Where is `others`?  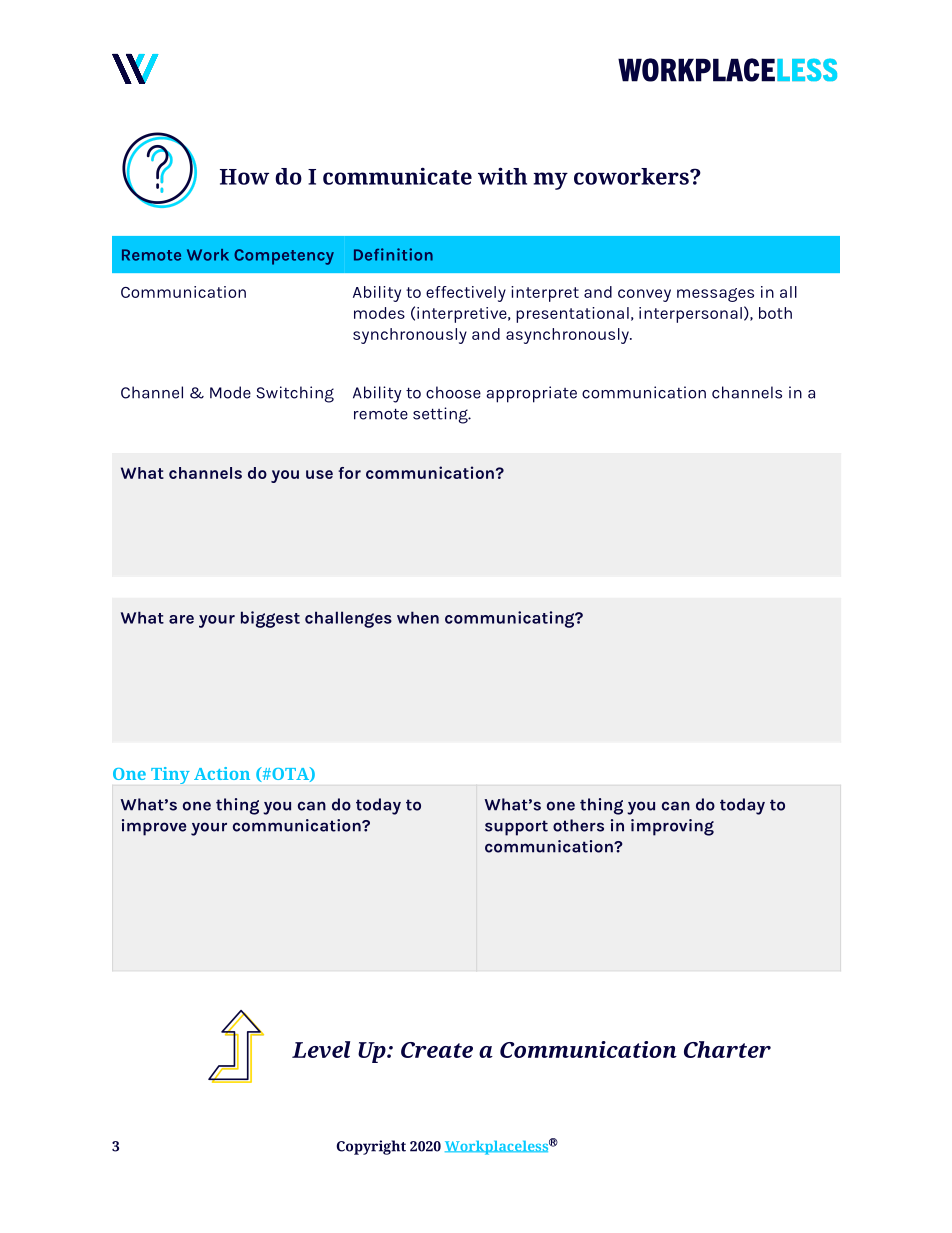 others is located at coordinates (578, 825).
